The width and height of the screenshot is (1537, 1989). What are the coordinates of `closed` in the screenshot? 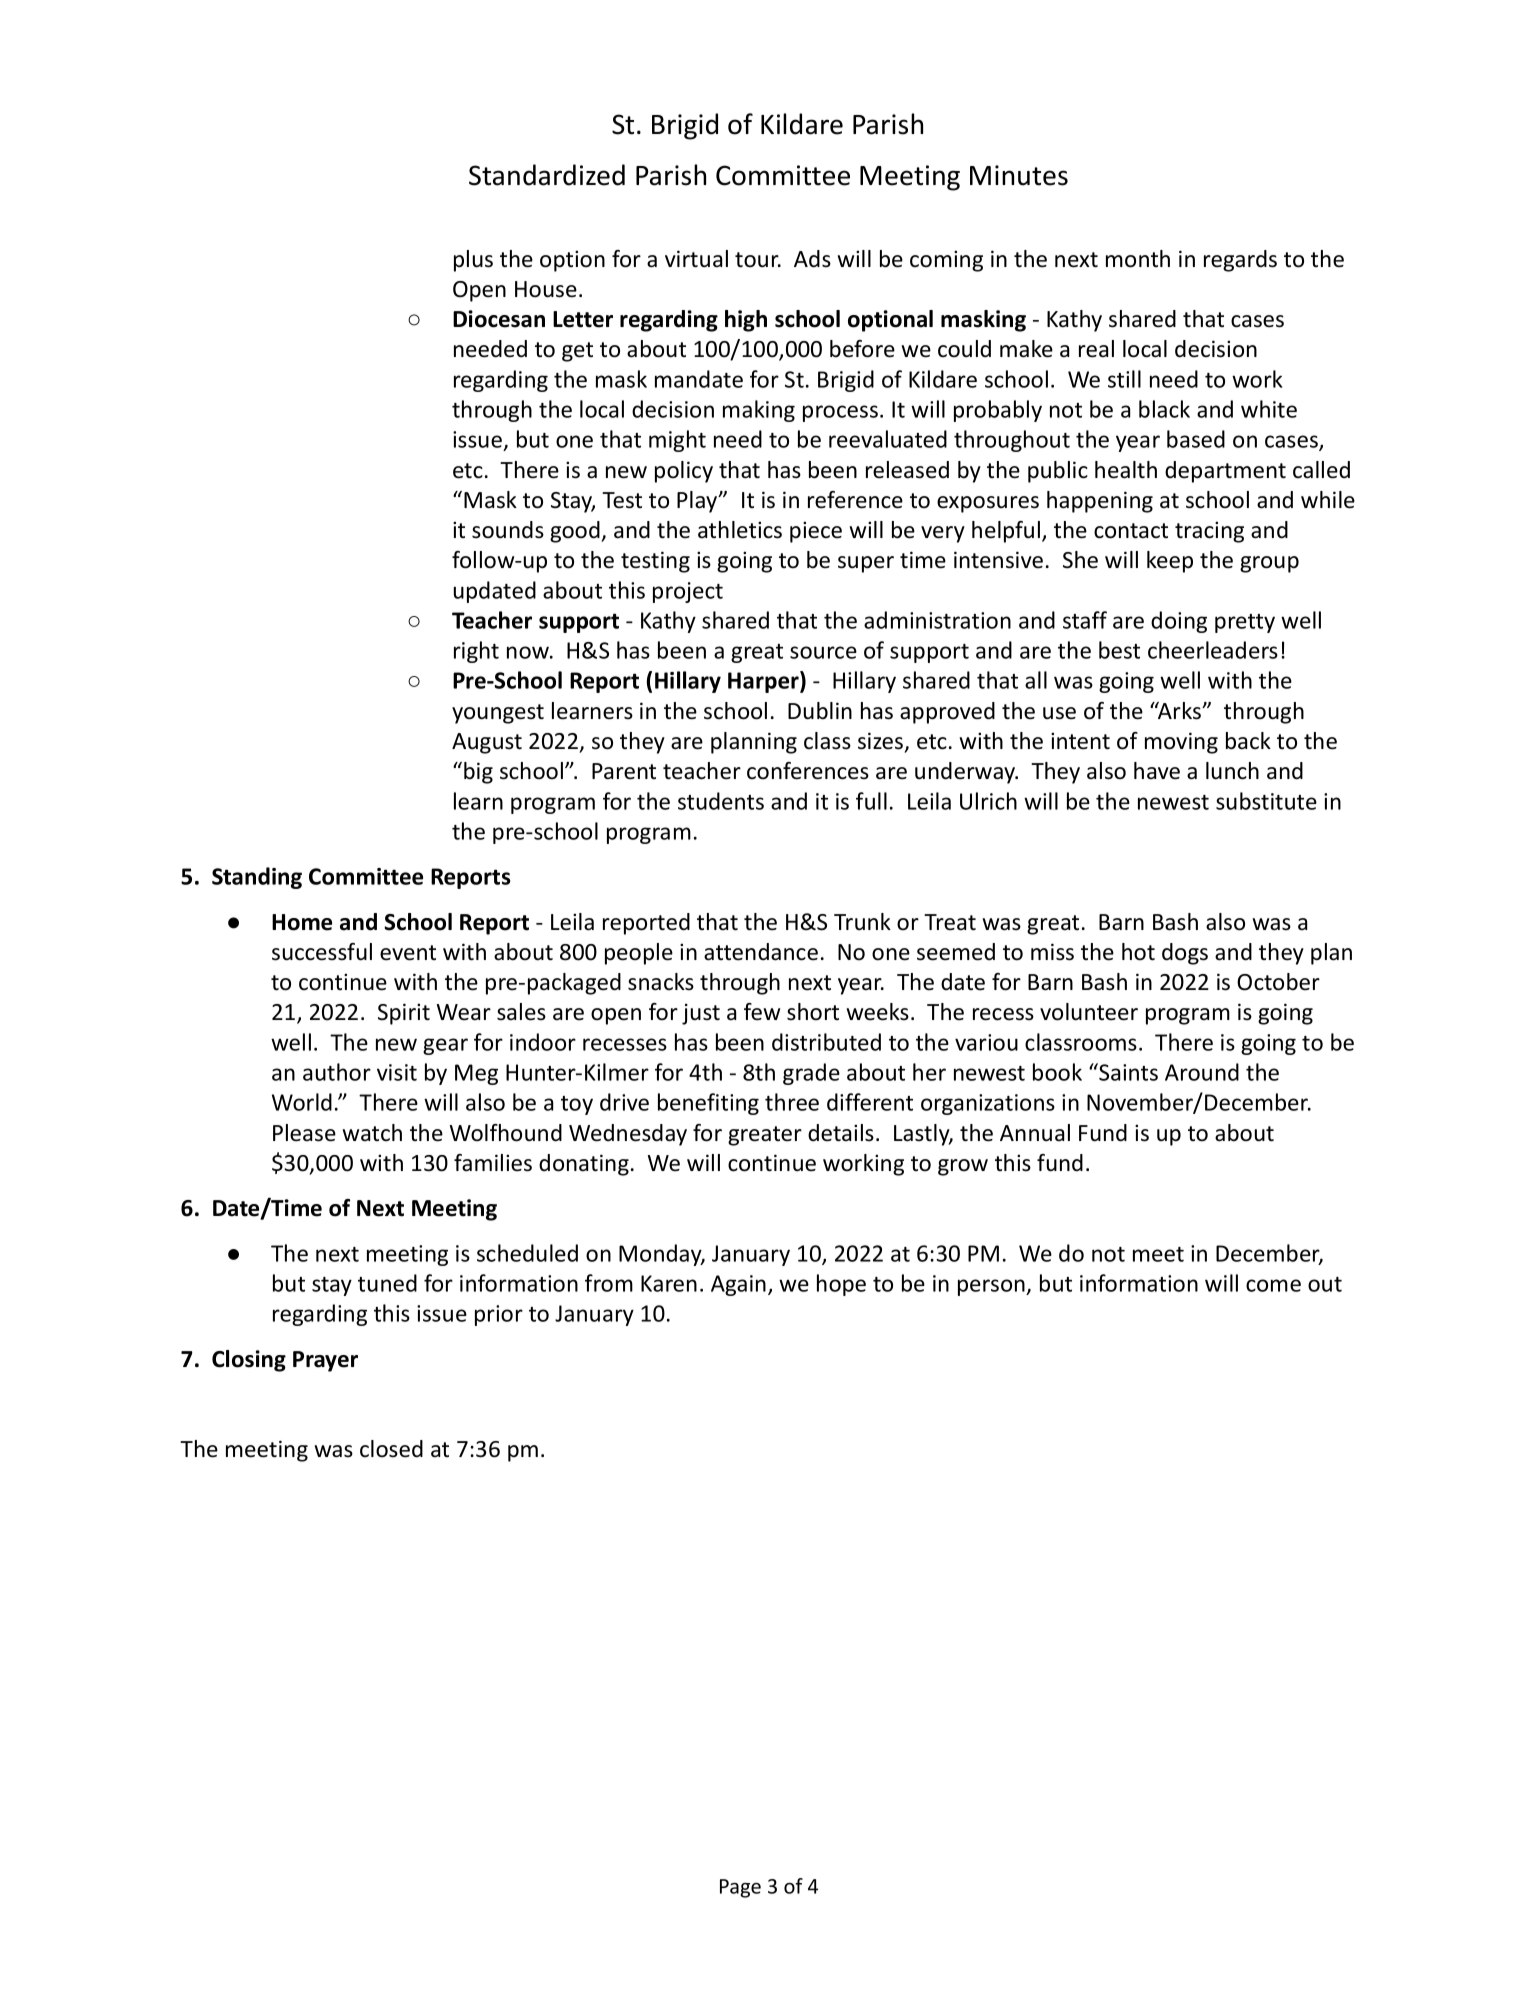 It's located at (391, 1449).
